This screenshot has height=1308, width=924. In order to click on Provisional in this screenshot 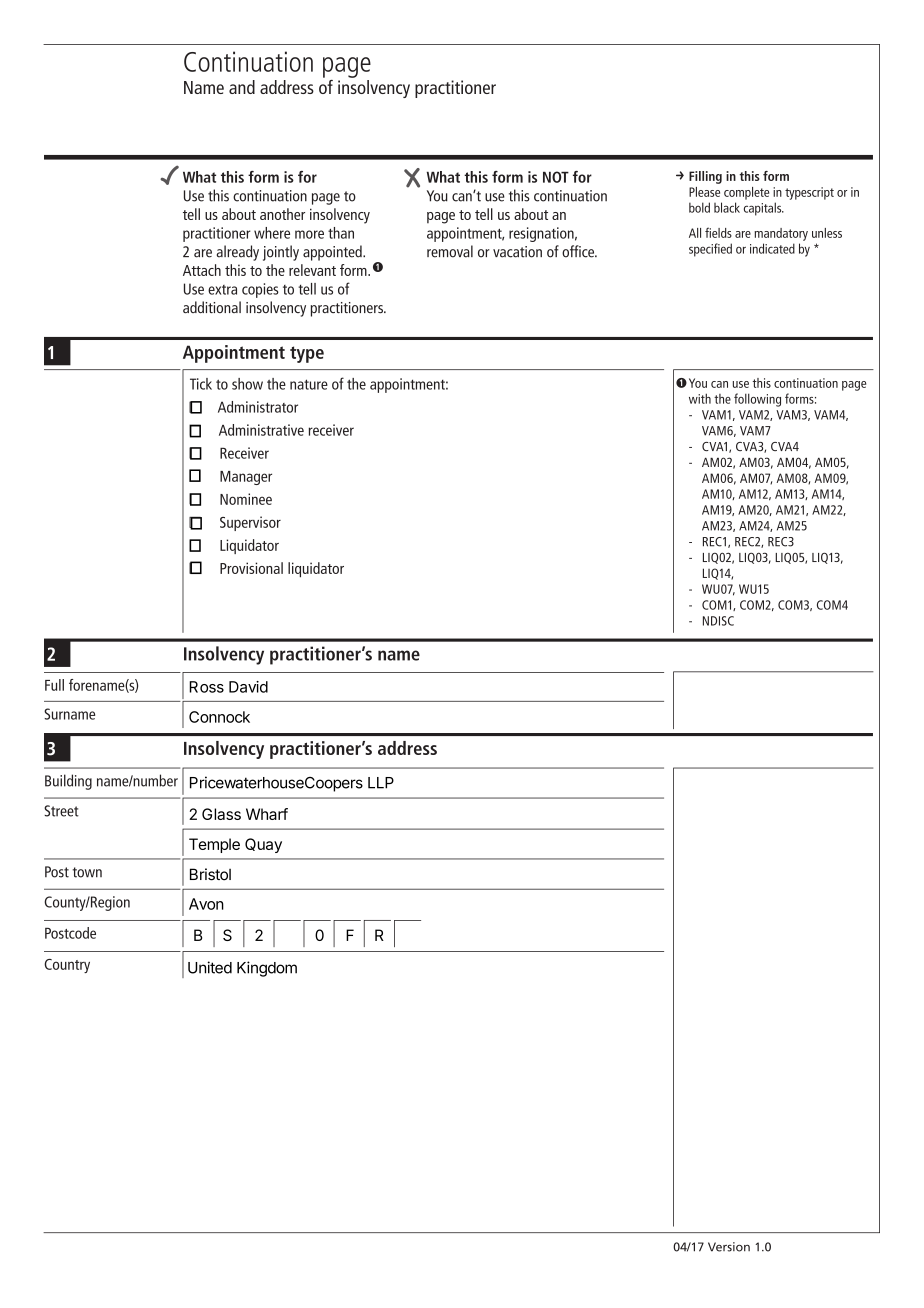, I will do `click(251, 568)`.
